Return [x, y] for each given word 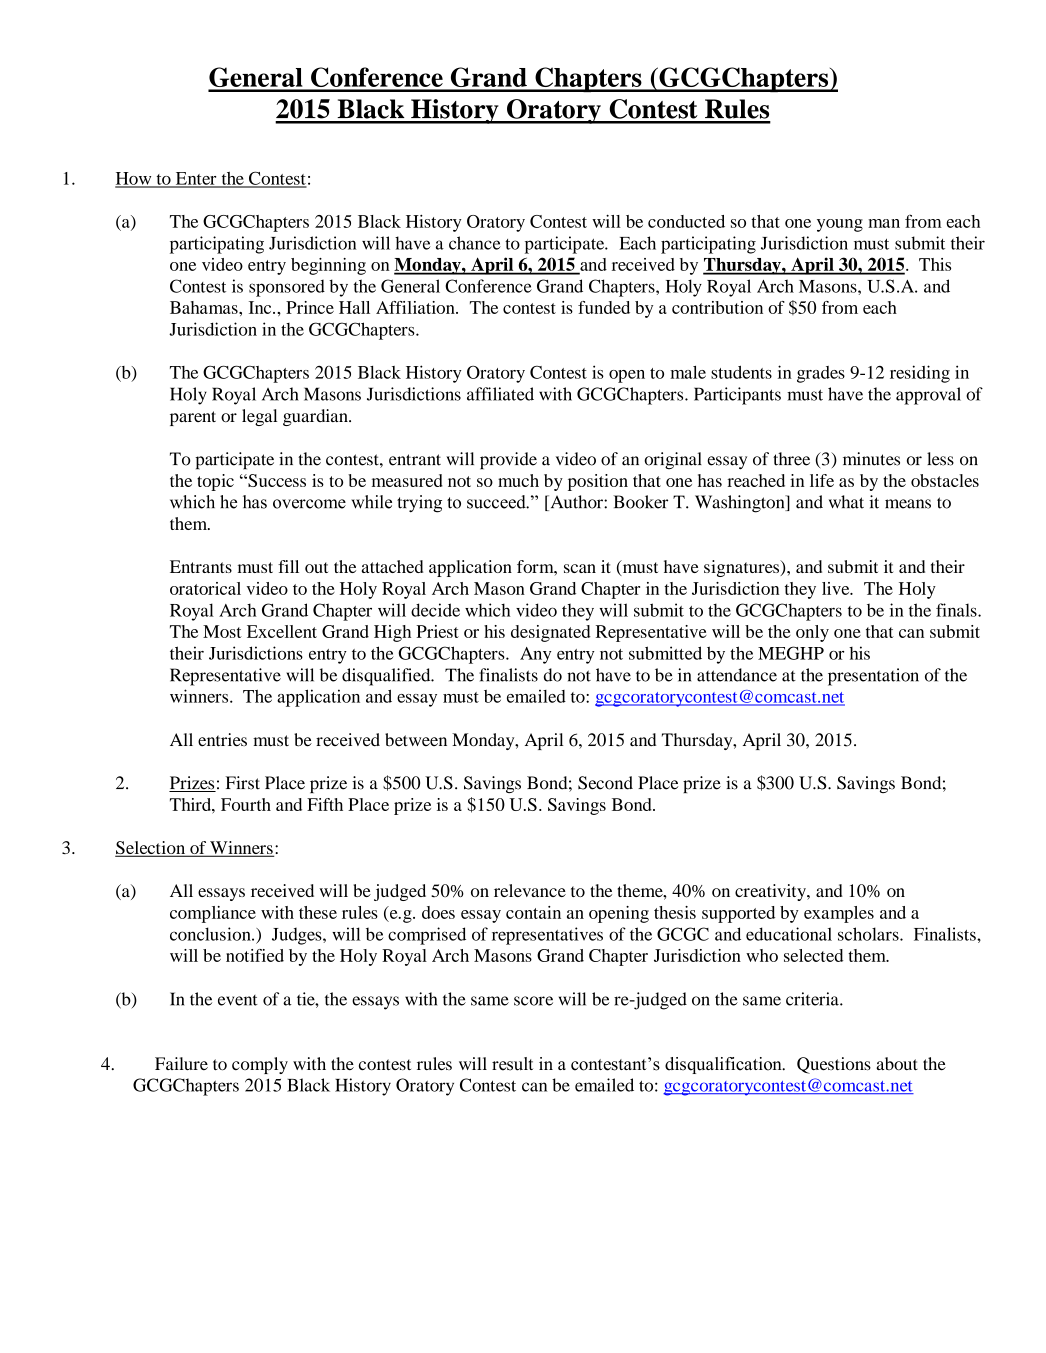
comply [260, 1065]
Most [222, 631]
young [840, 225]
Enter [196, 179]
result [512, 1064]
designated [551, 633]
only [812, 633]
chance [475, 243]
